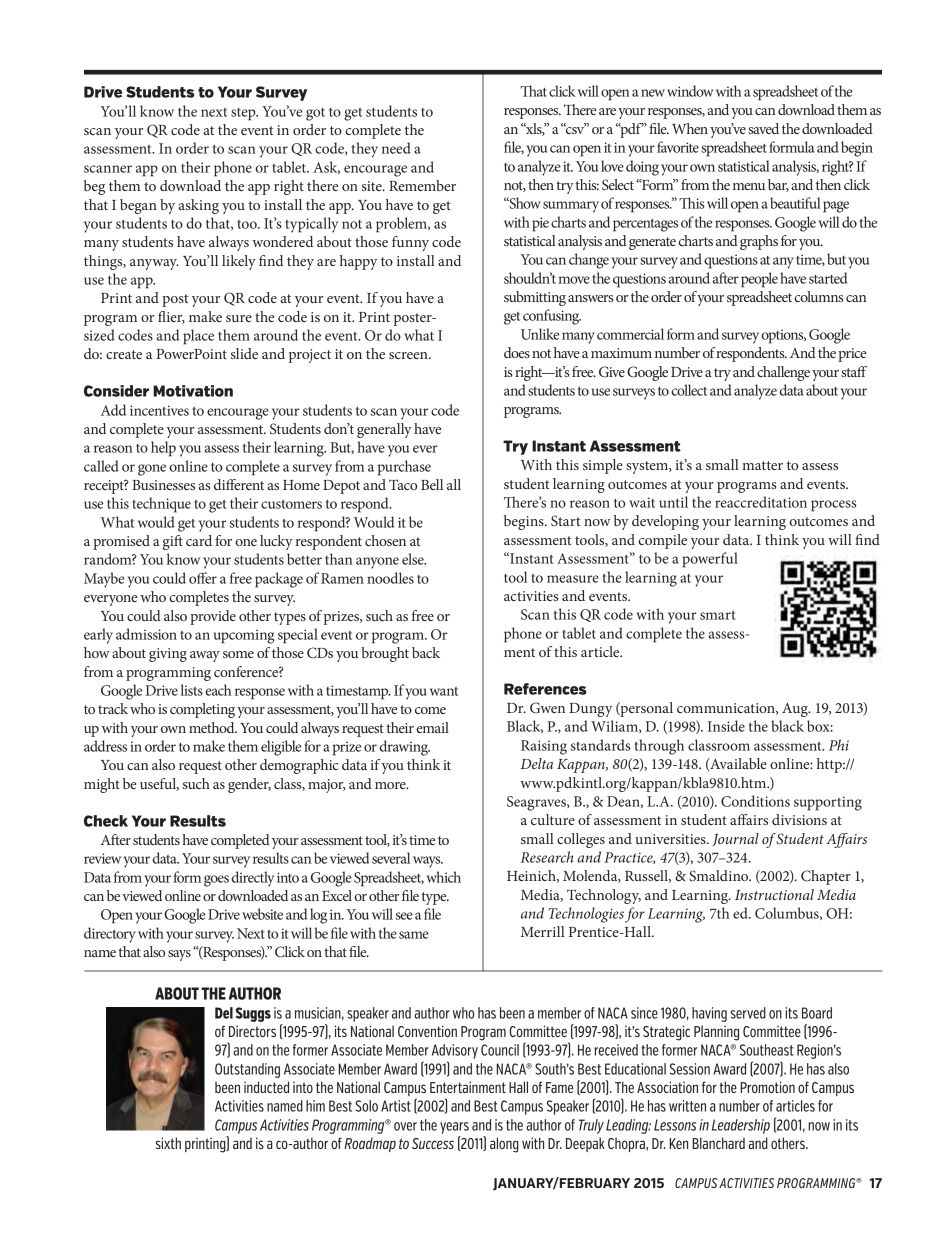 The width and height of the image is (952, 1233). I want to click on step, so click(244, 114).
